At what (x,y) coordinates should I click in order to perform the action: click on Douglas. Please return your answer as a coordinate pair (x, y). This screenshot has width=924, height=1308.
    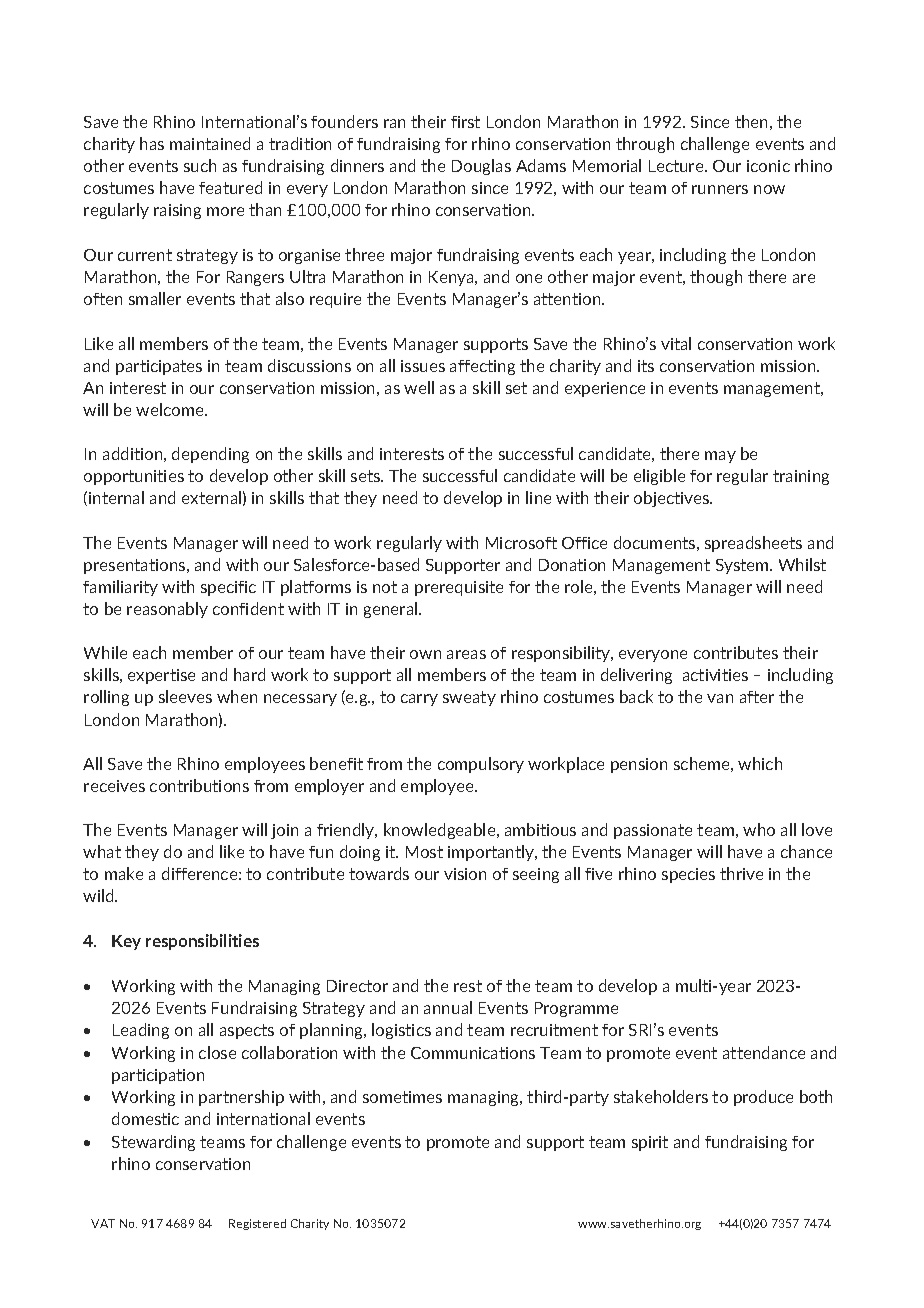
    Looking at the image, I should click on (481, 167).
